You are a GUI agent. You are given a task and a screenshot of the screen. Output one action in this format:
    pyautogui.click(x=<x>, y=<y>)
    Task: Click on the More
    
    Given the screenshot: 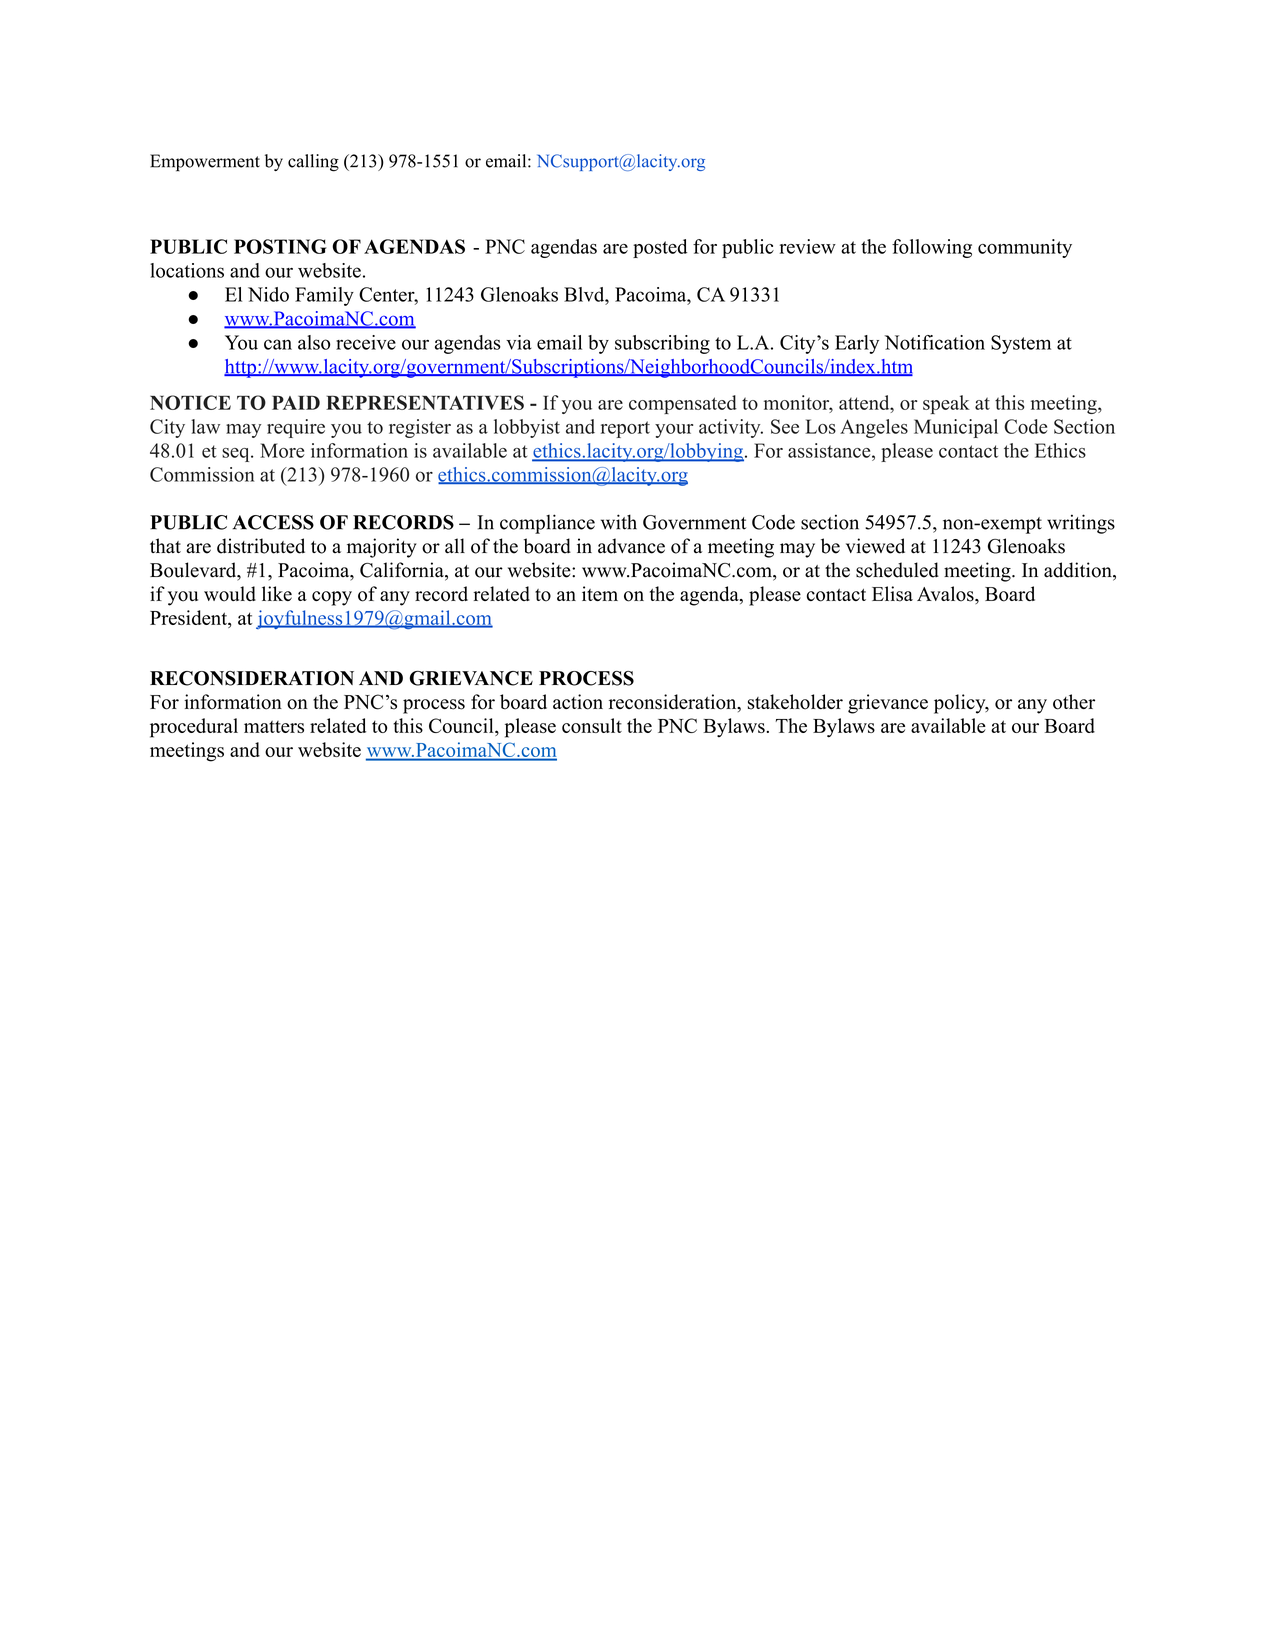 What is the action you would take?
    pyautogui.click(x=282, y=450)
